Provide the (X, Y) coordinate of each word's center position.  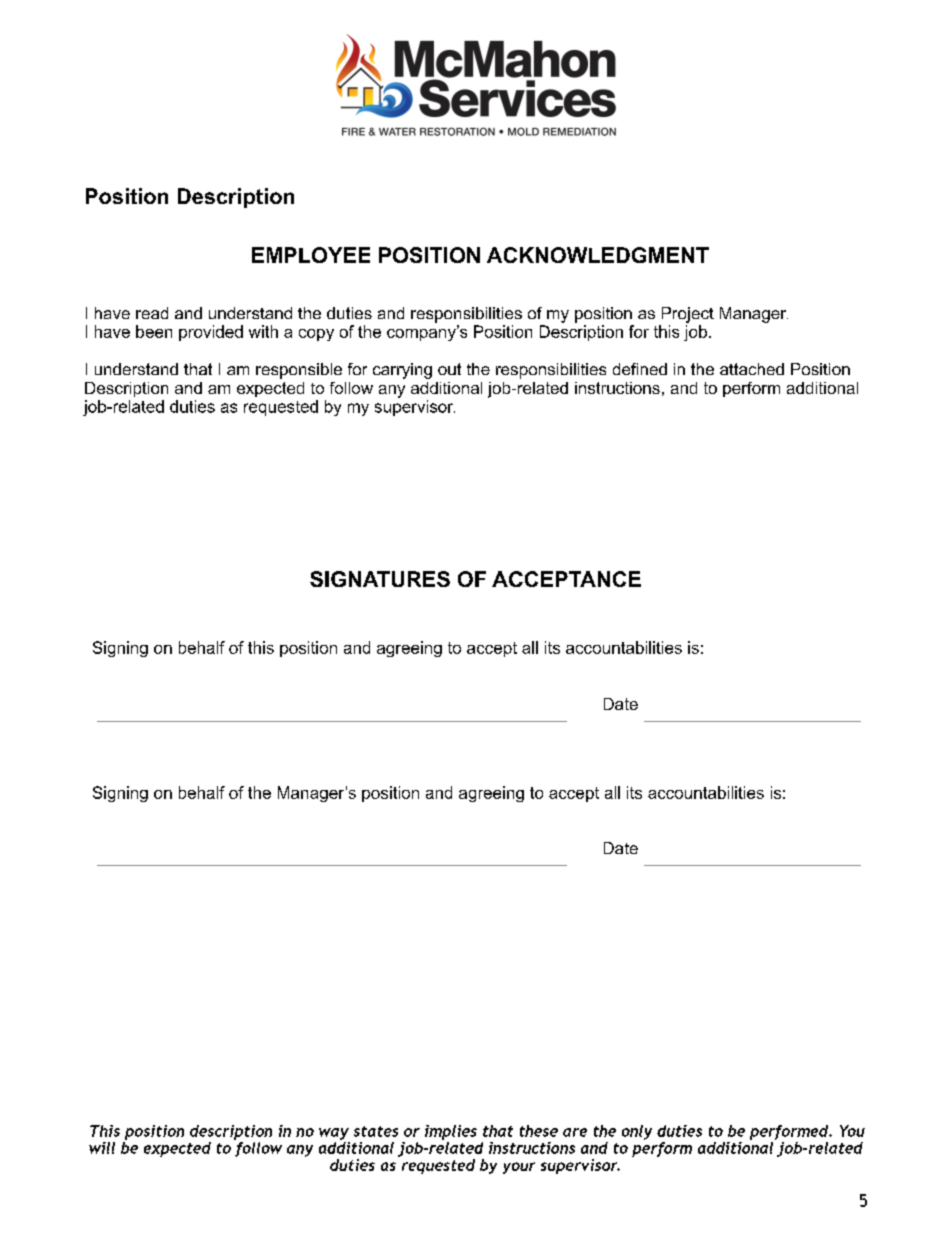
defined (640, 369)
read (152, 313)
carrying (402, 371)
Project (688, 315)
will (102, 1148)
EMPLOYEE (311, 255)
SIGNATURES (380, 579)
